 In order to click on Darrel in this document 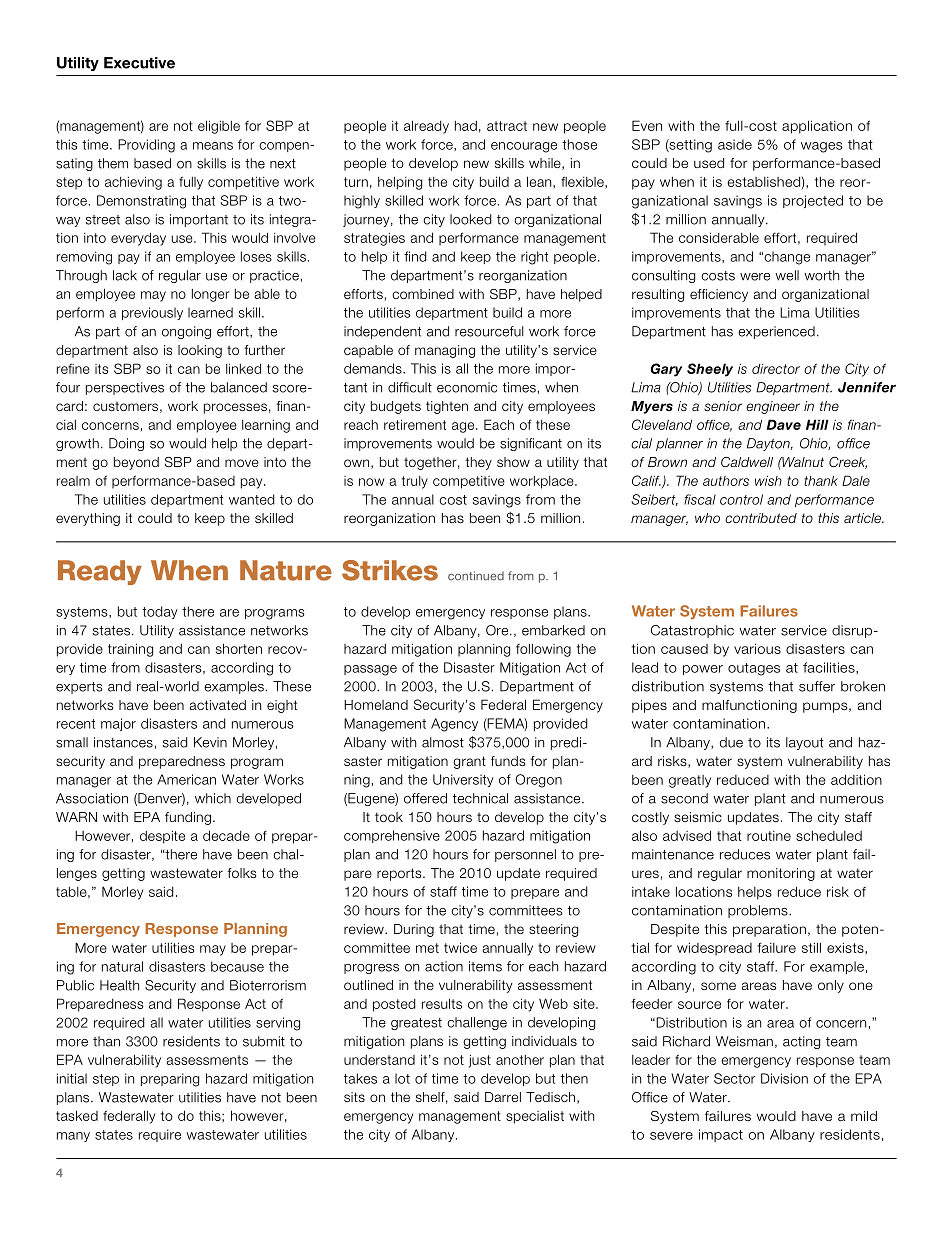, I will do `click(503, 1097)`.
